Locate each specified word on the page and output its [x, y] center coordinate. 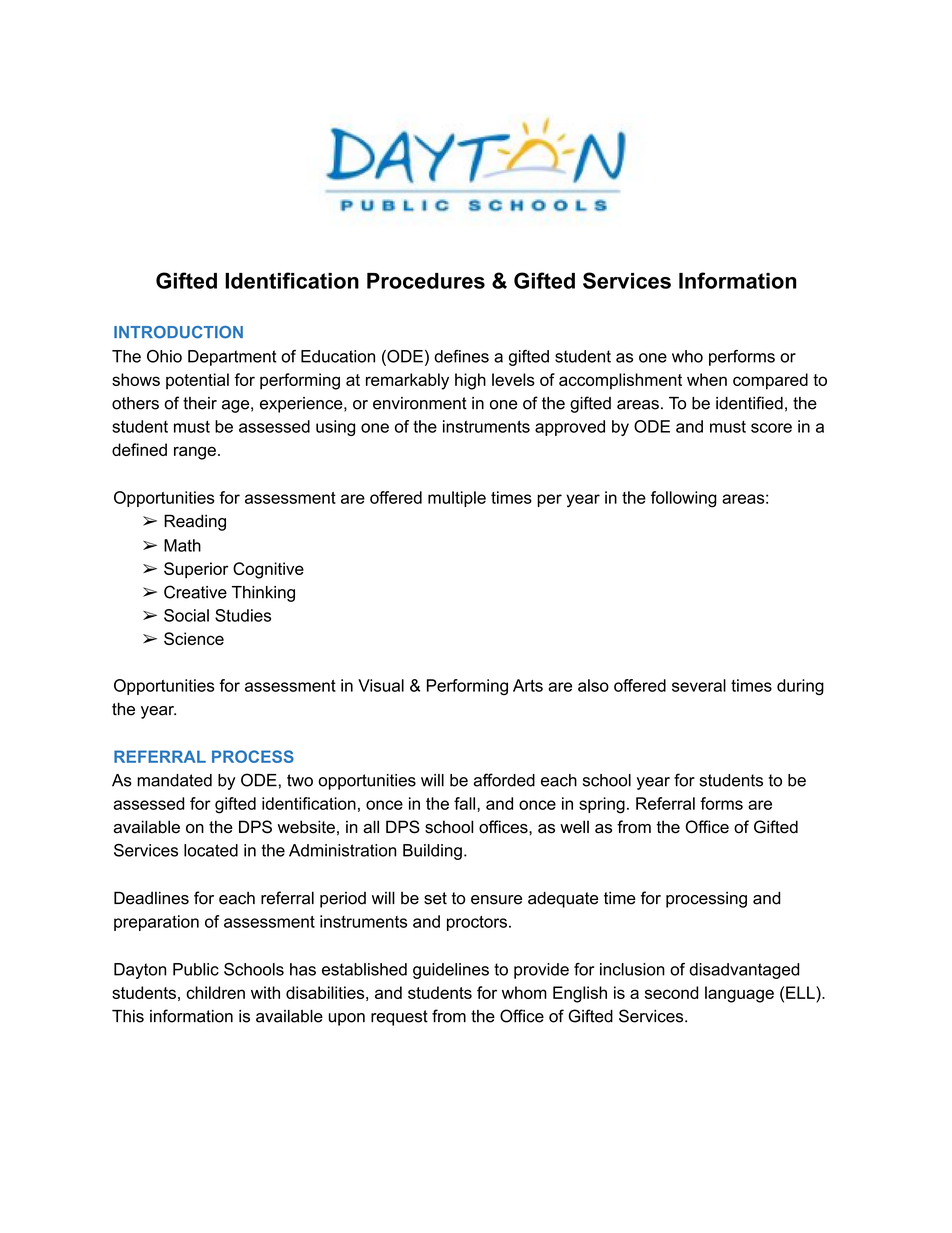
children [215, 992]
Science [194, 638]
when [707, 379]
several [699, 685]
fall [466, 803]
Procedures [426, 281]
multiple [457, 499]
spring [602, 805]
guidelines [451, 971]
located [211, 850]
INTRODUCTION [178, 332]
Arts [528, 685]
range [195, 453]
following [684, 499]
